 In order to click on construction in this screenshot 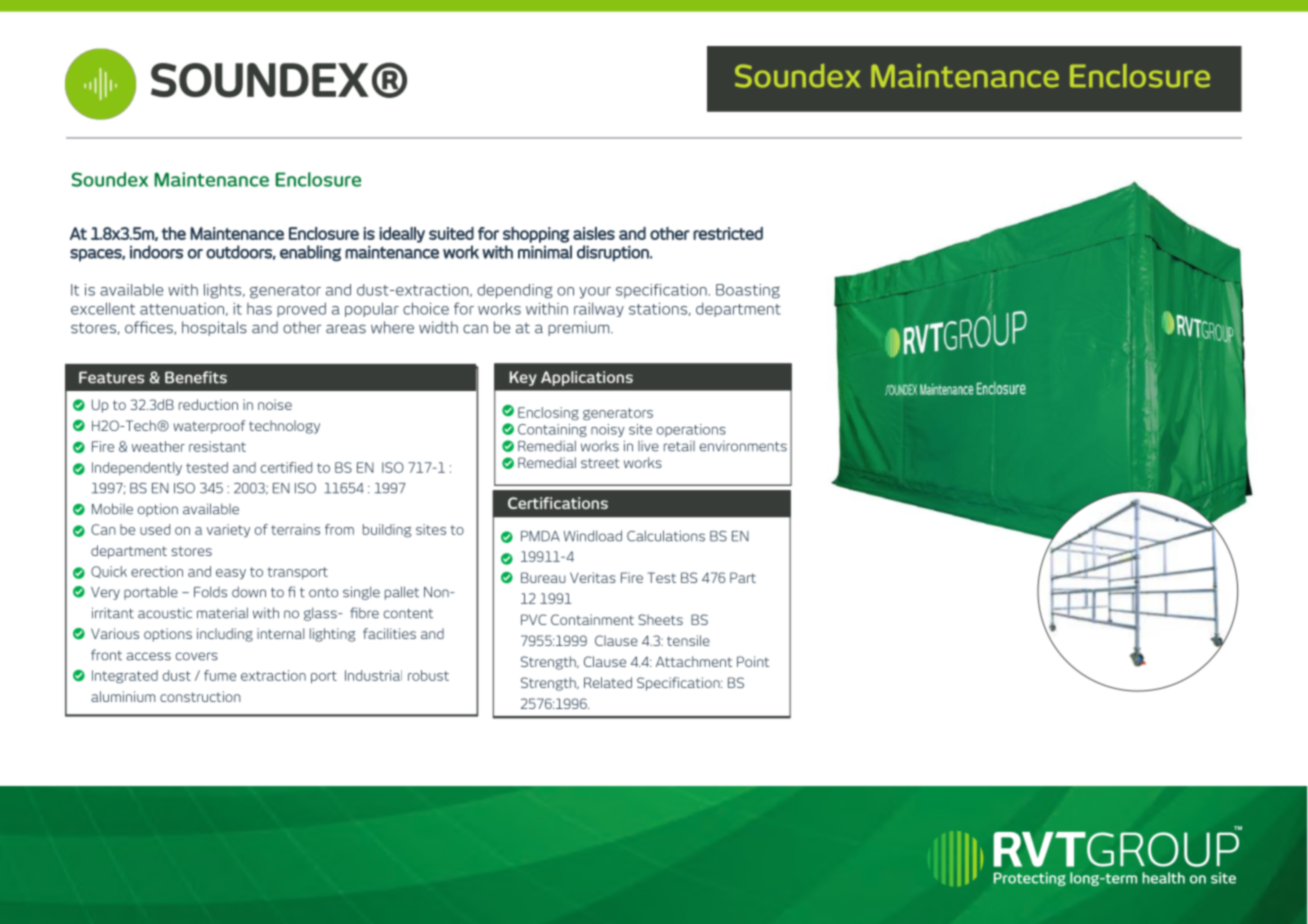, I will do `click(200, 696)`.
